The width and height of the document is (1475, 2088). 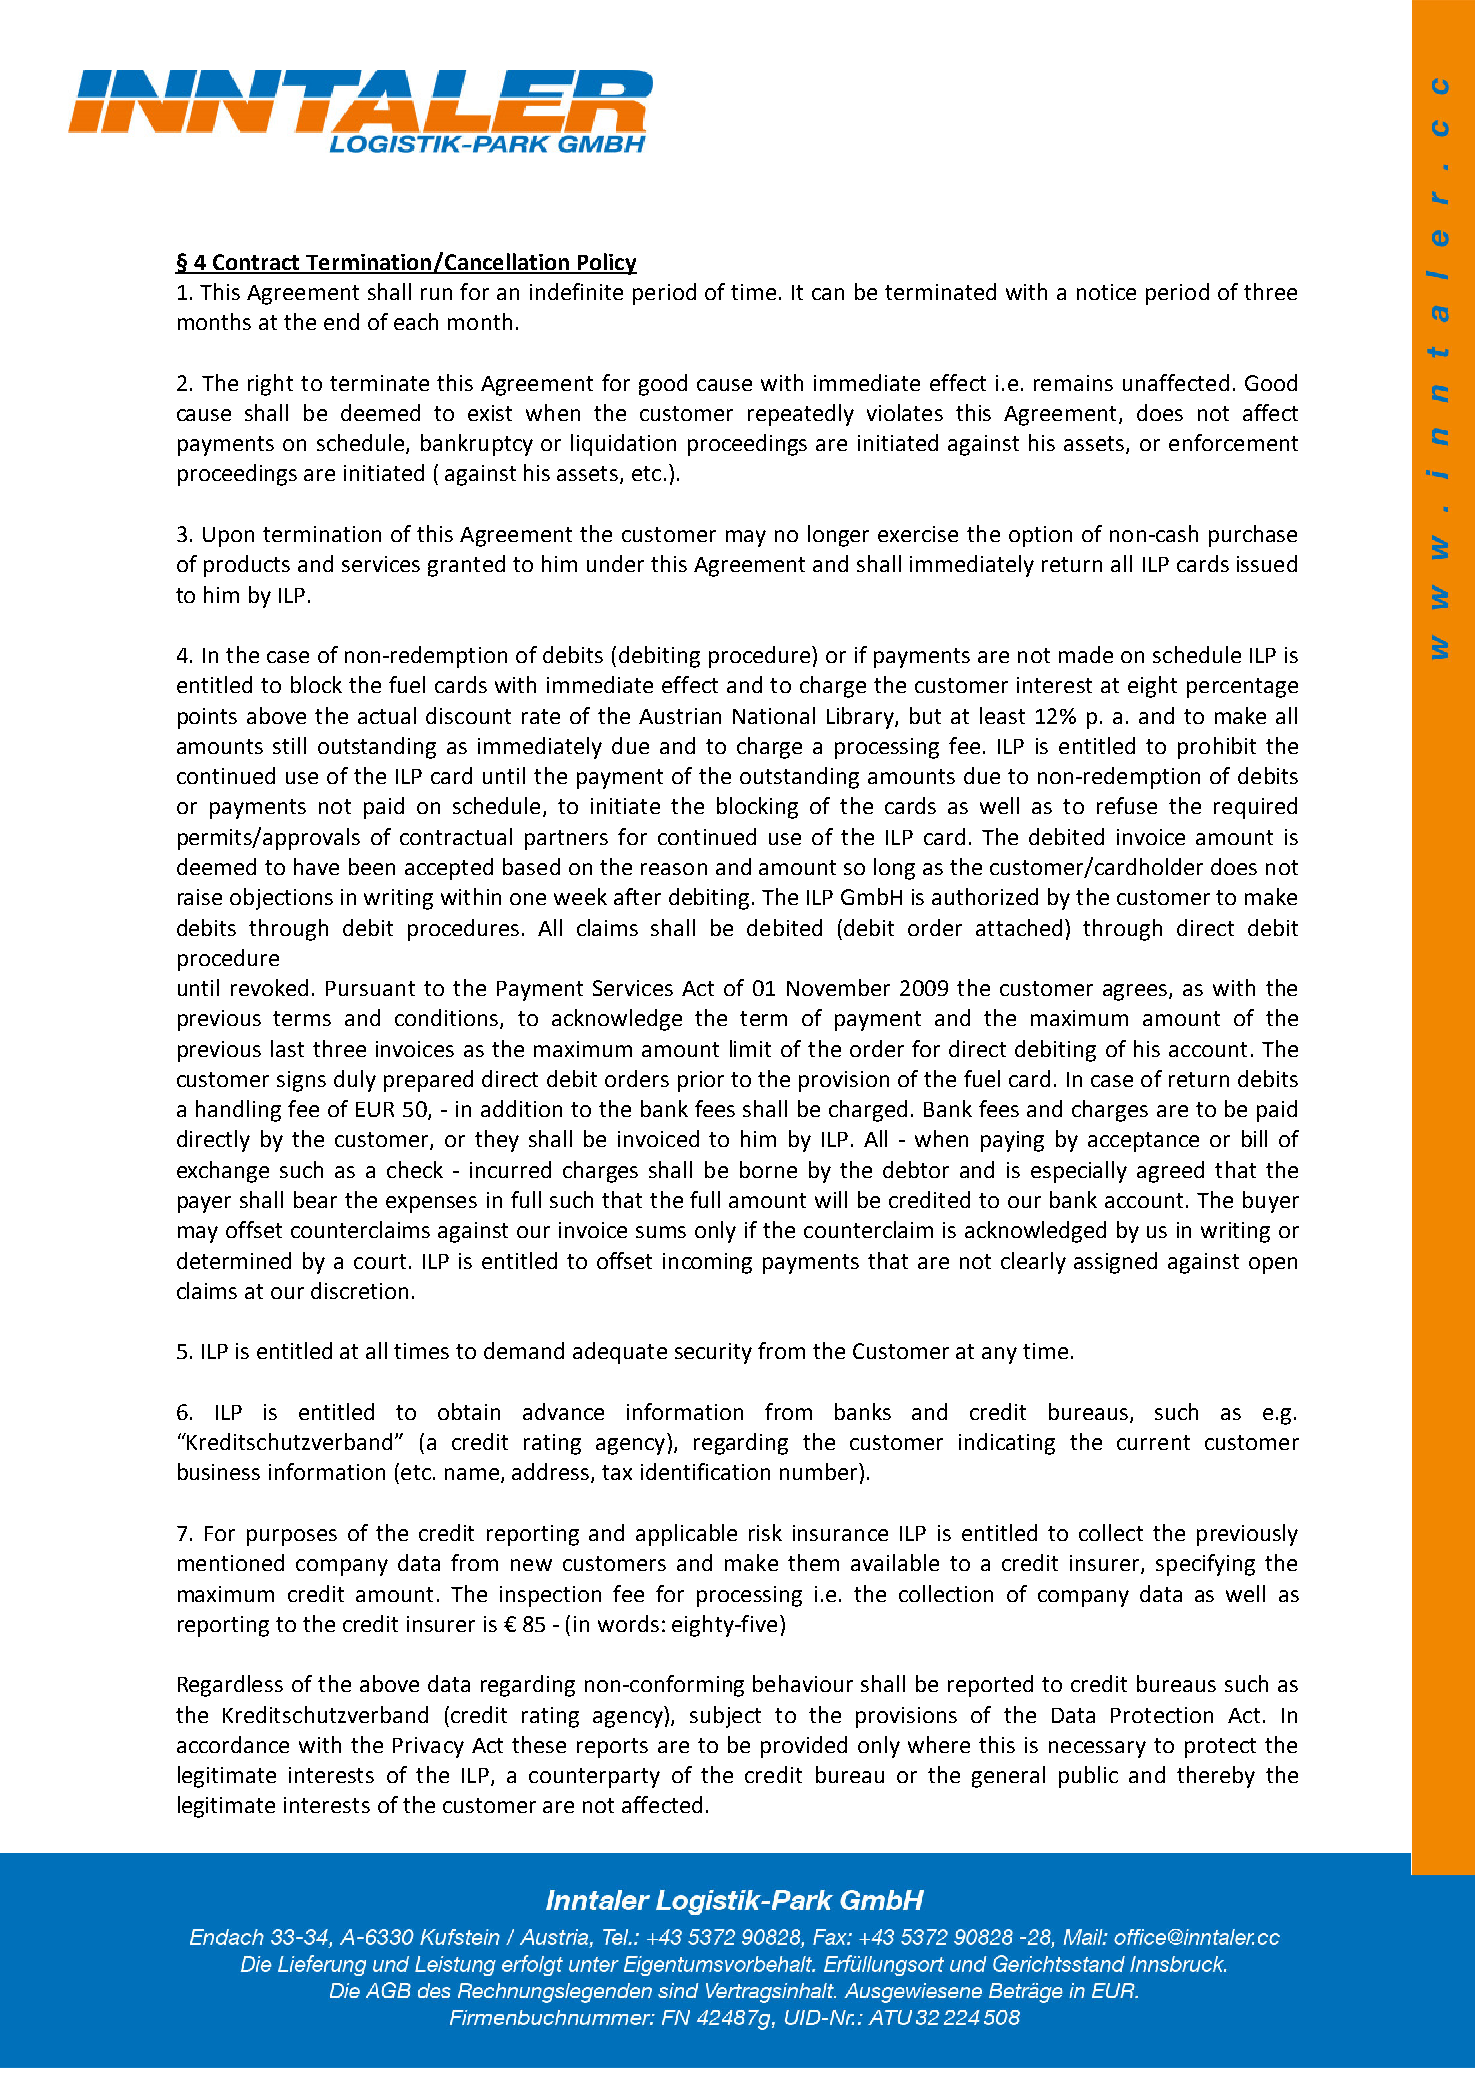 What do you see at coordinates (233, 1744) in the document?
I see `accordance` at bounding box center [233, 1744].
